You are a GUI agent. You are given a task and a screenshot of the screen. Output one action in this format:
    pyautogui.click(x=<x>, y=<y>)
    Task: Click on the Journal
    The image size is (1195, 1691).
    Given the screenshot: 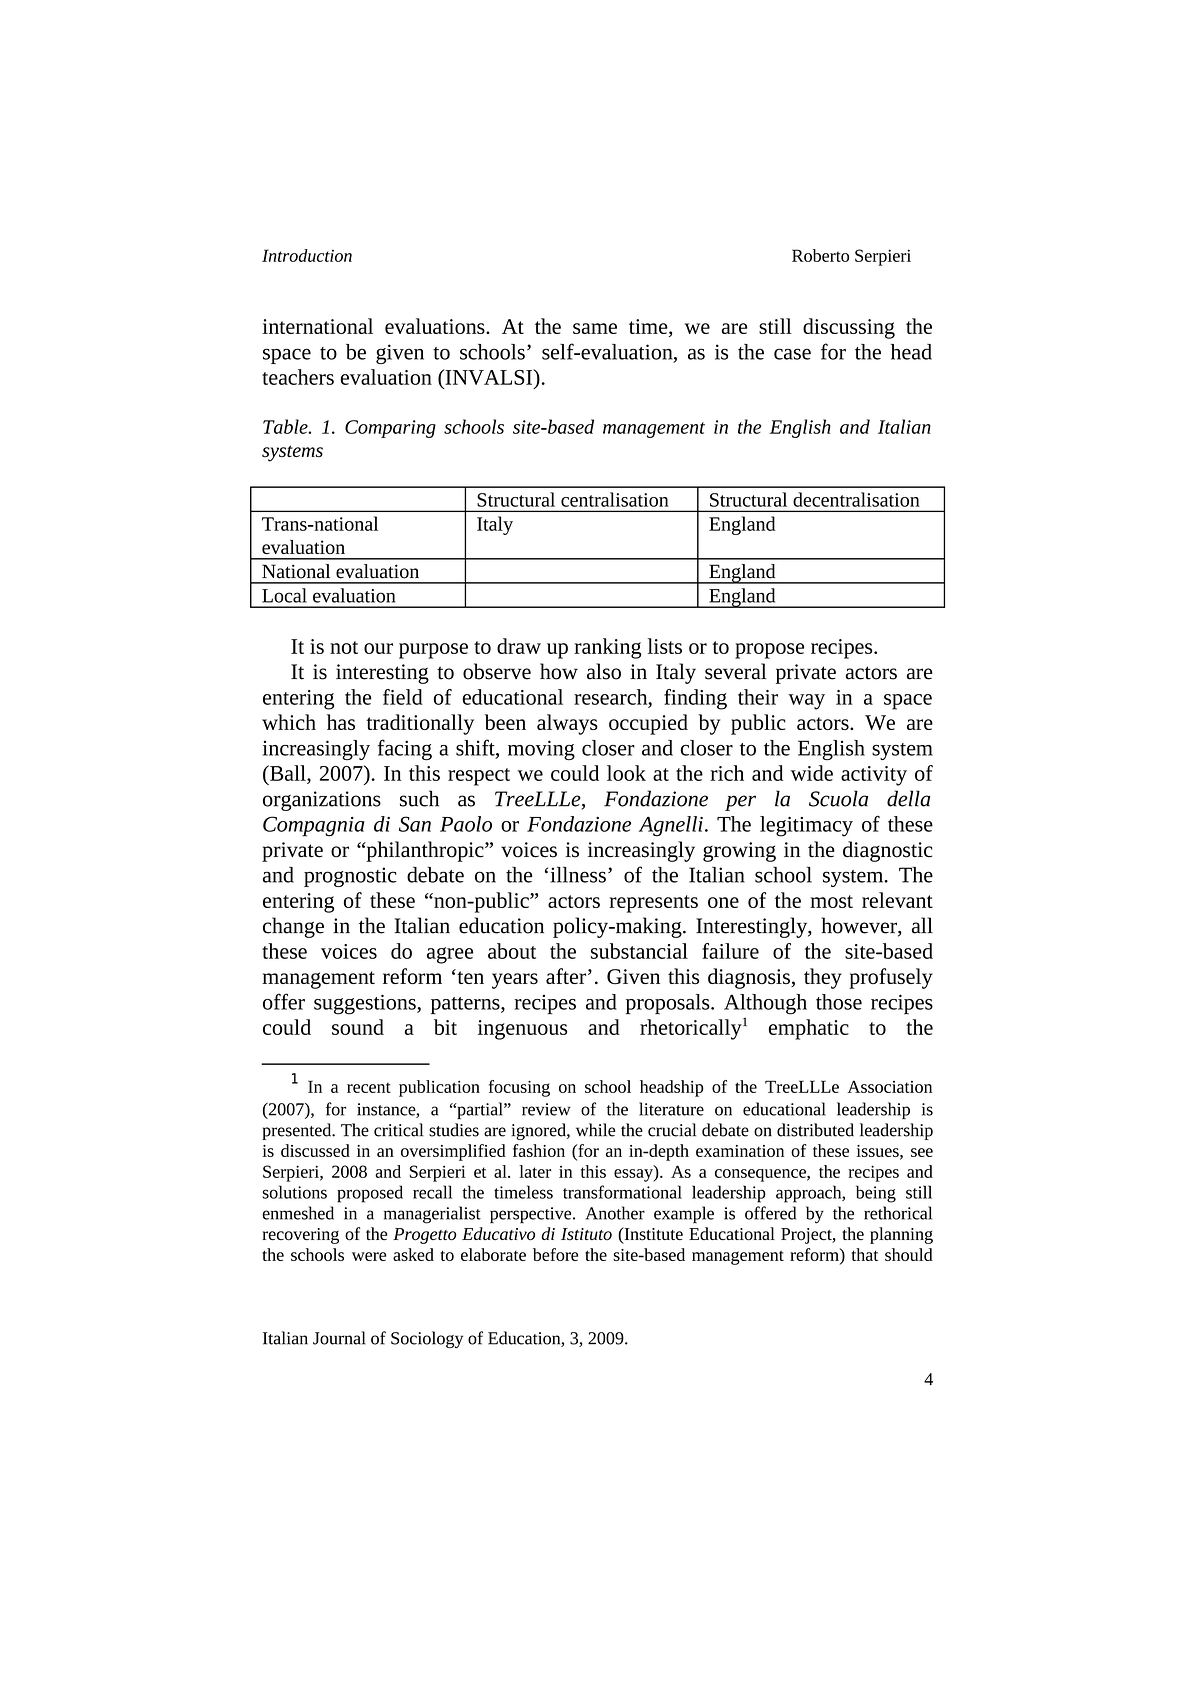 What is the action you would take?
    pyautogui.click(x=339, y=1338)
